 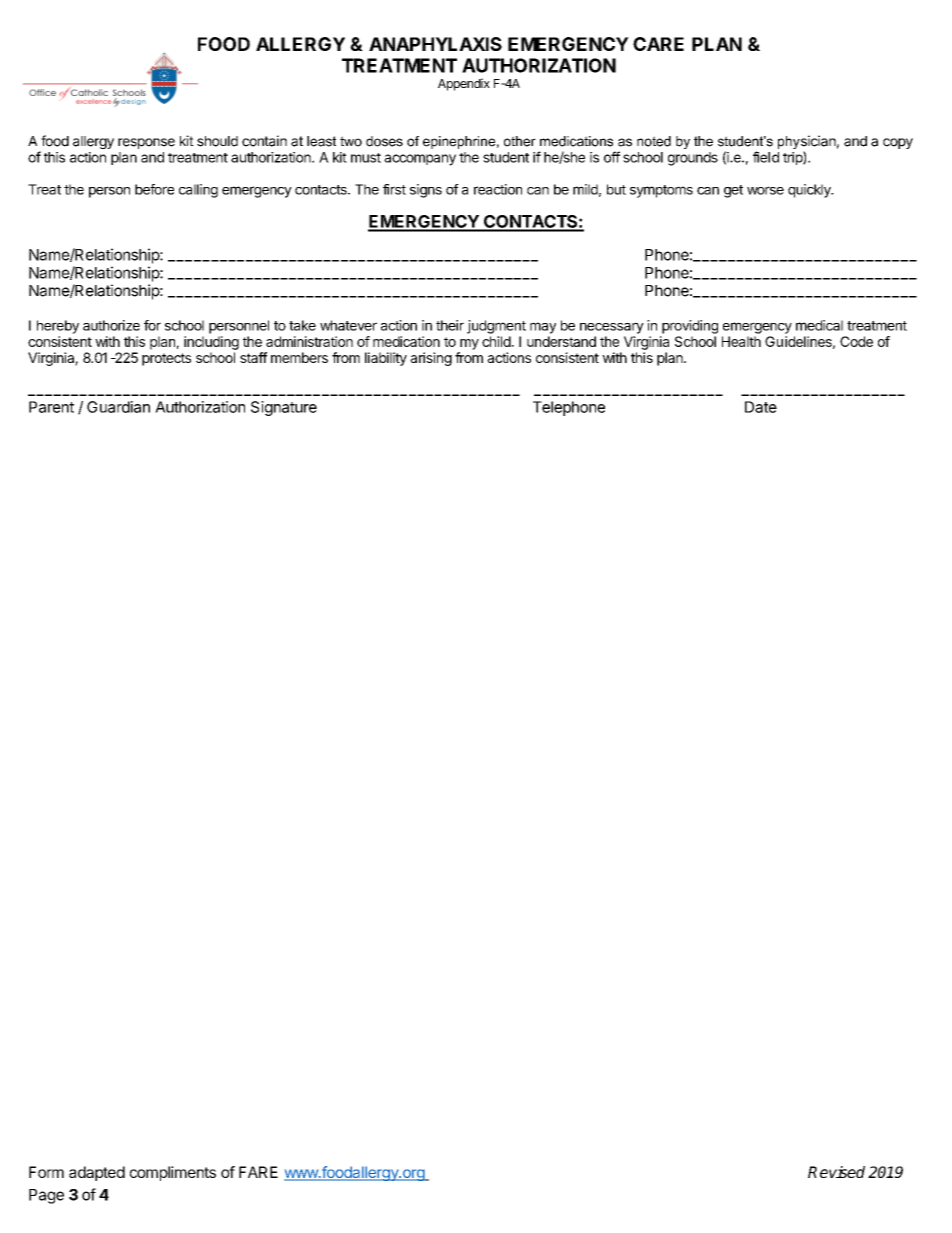 I want to click on Appendix, so click(x=464, y=84).
